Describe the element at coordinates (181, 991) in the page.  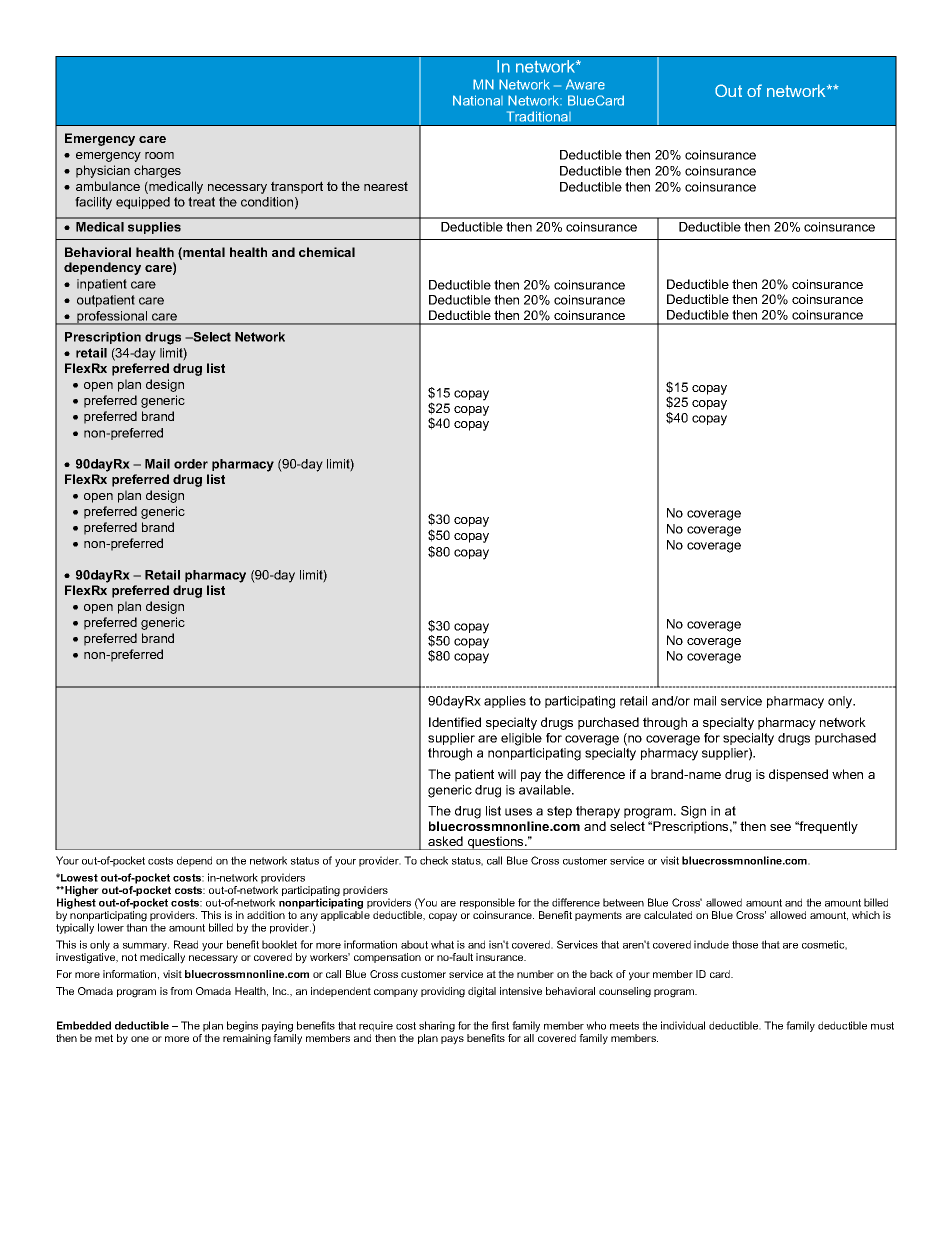
I see `from` at that location.
